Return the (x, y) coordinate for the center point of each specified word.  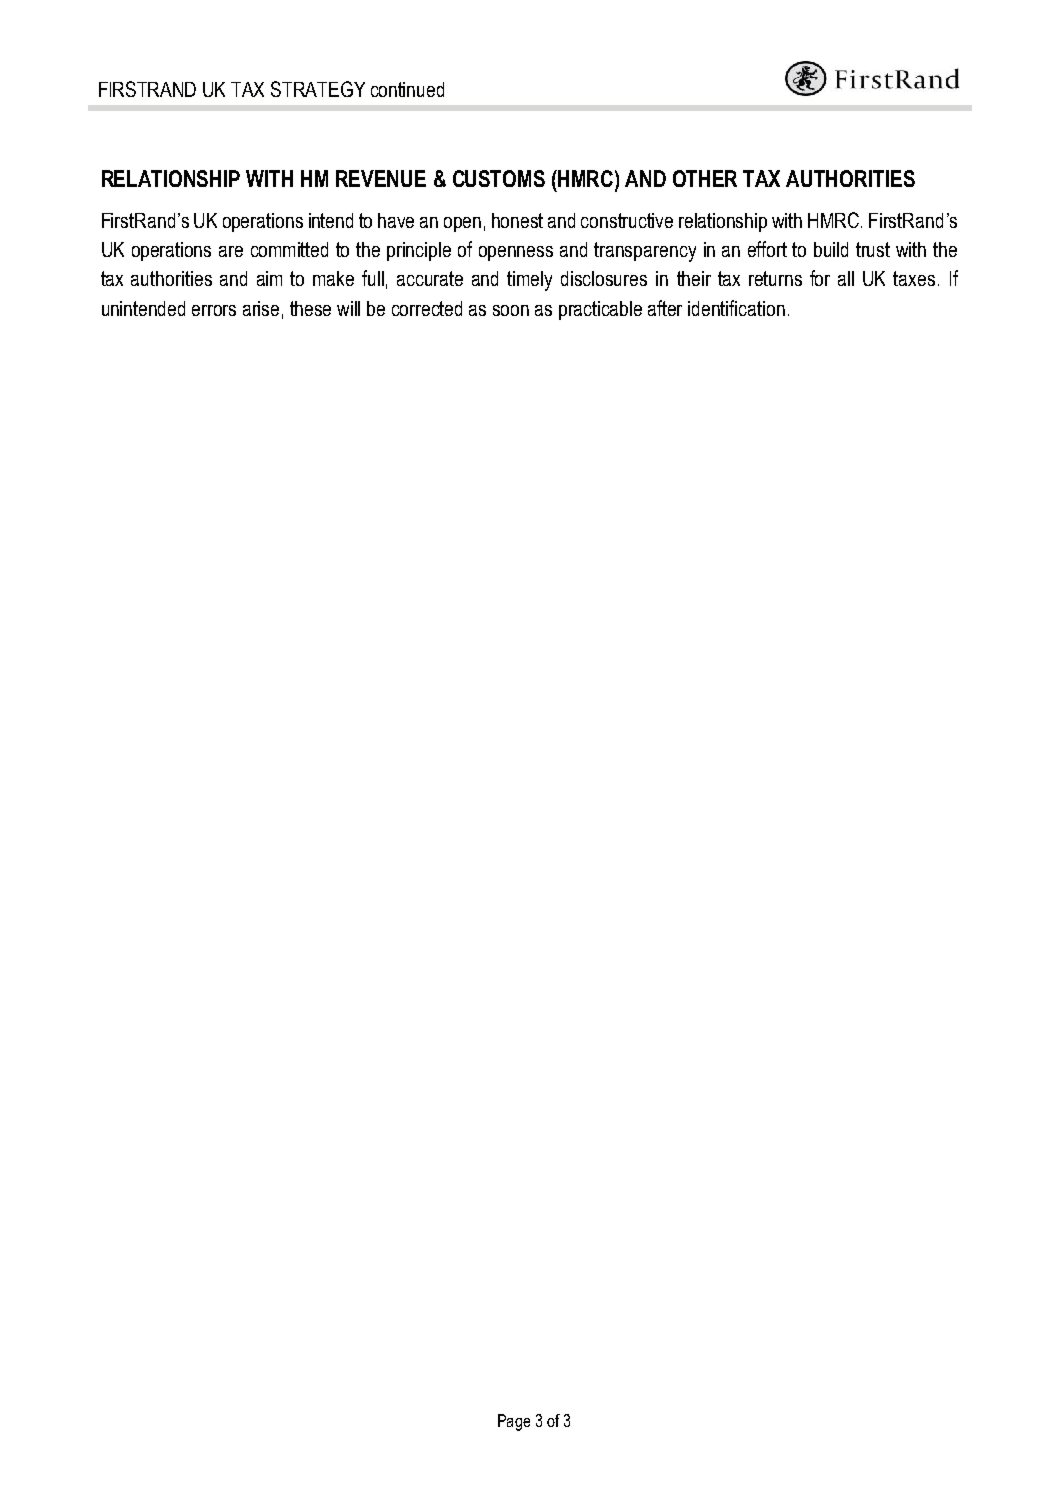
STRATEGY (318, 89)
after (665, 308)
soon (511, 310)
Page (514, 1422)
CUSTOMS (499, 178)
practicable (600, 310)
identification (736, 308)
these (310, 308)
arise (261, 308)
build (831, 249)
